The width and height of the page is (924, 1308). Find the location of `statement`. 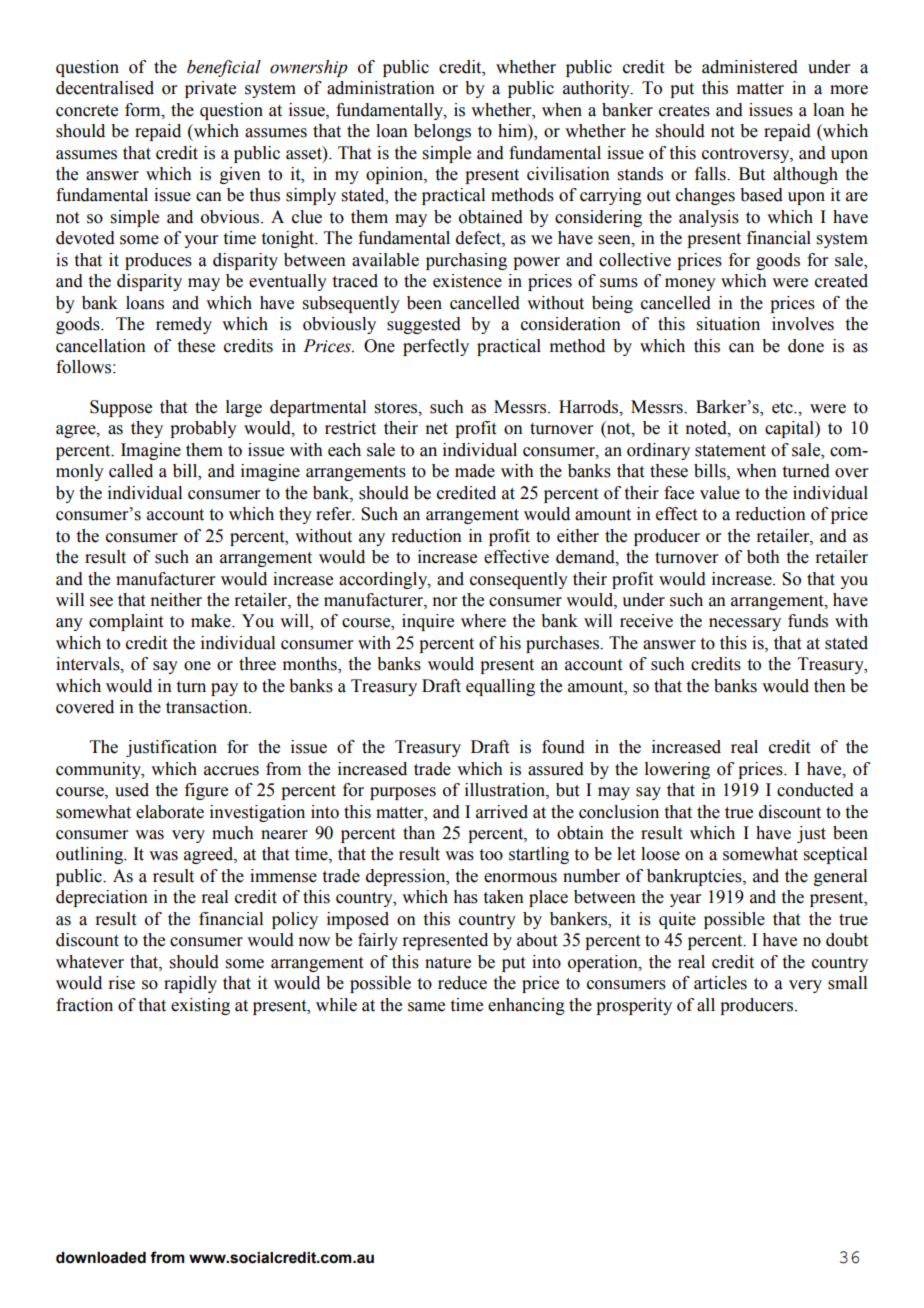

statement is located at coordinates (730, 451).
